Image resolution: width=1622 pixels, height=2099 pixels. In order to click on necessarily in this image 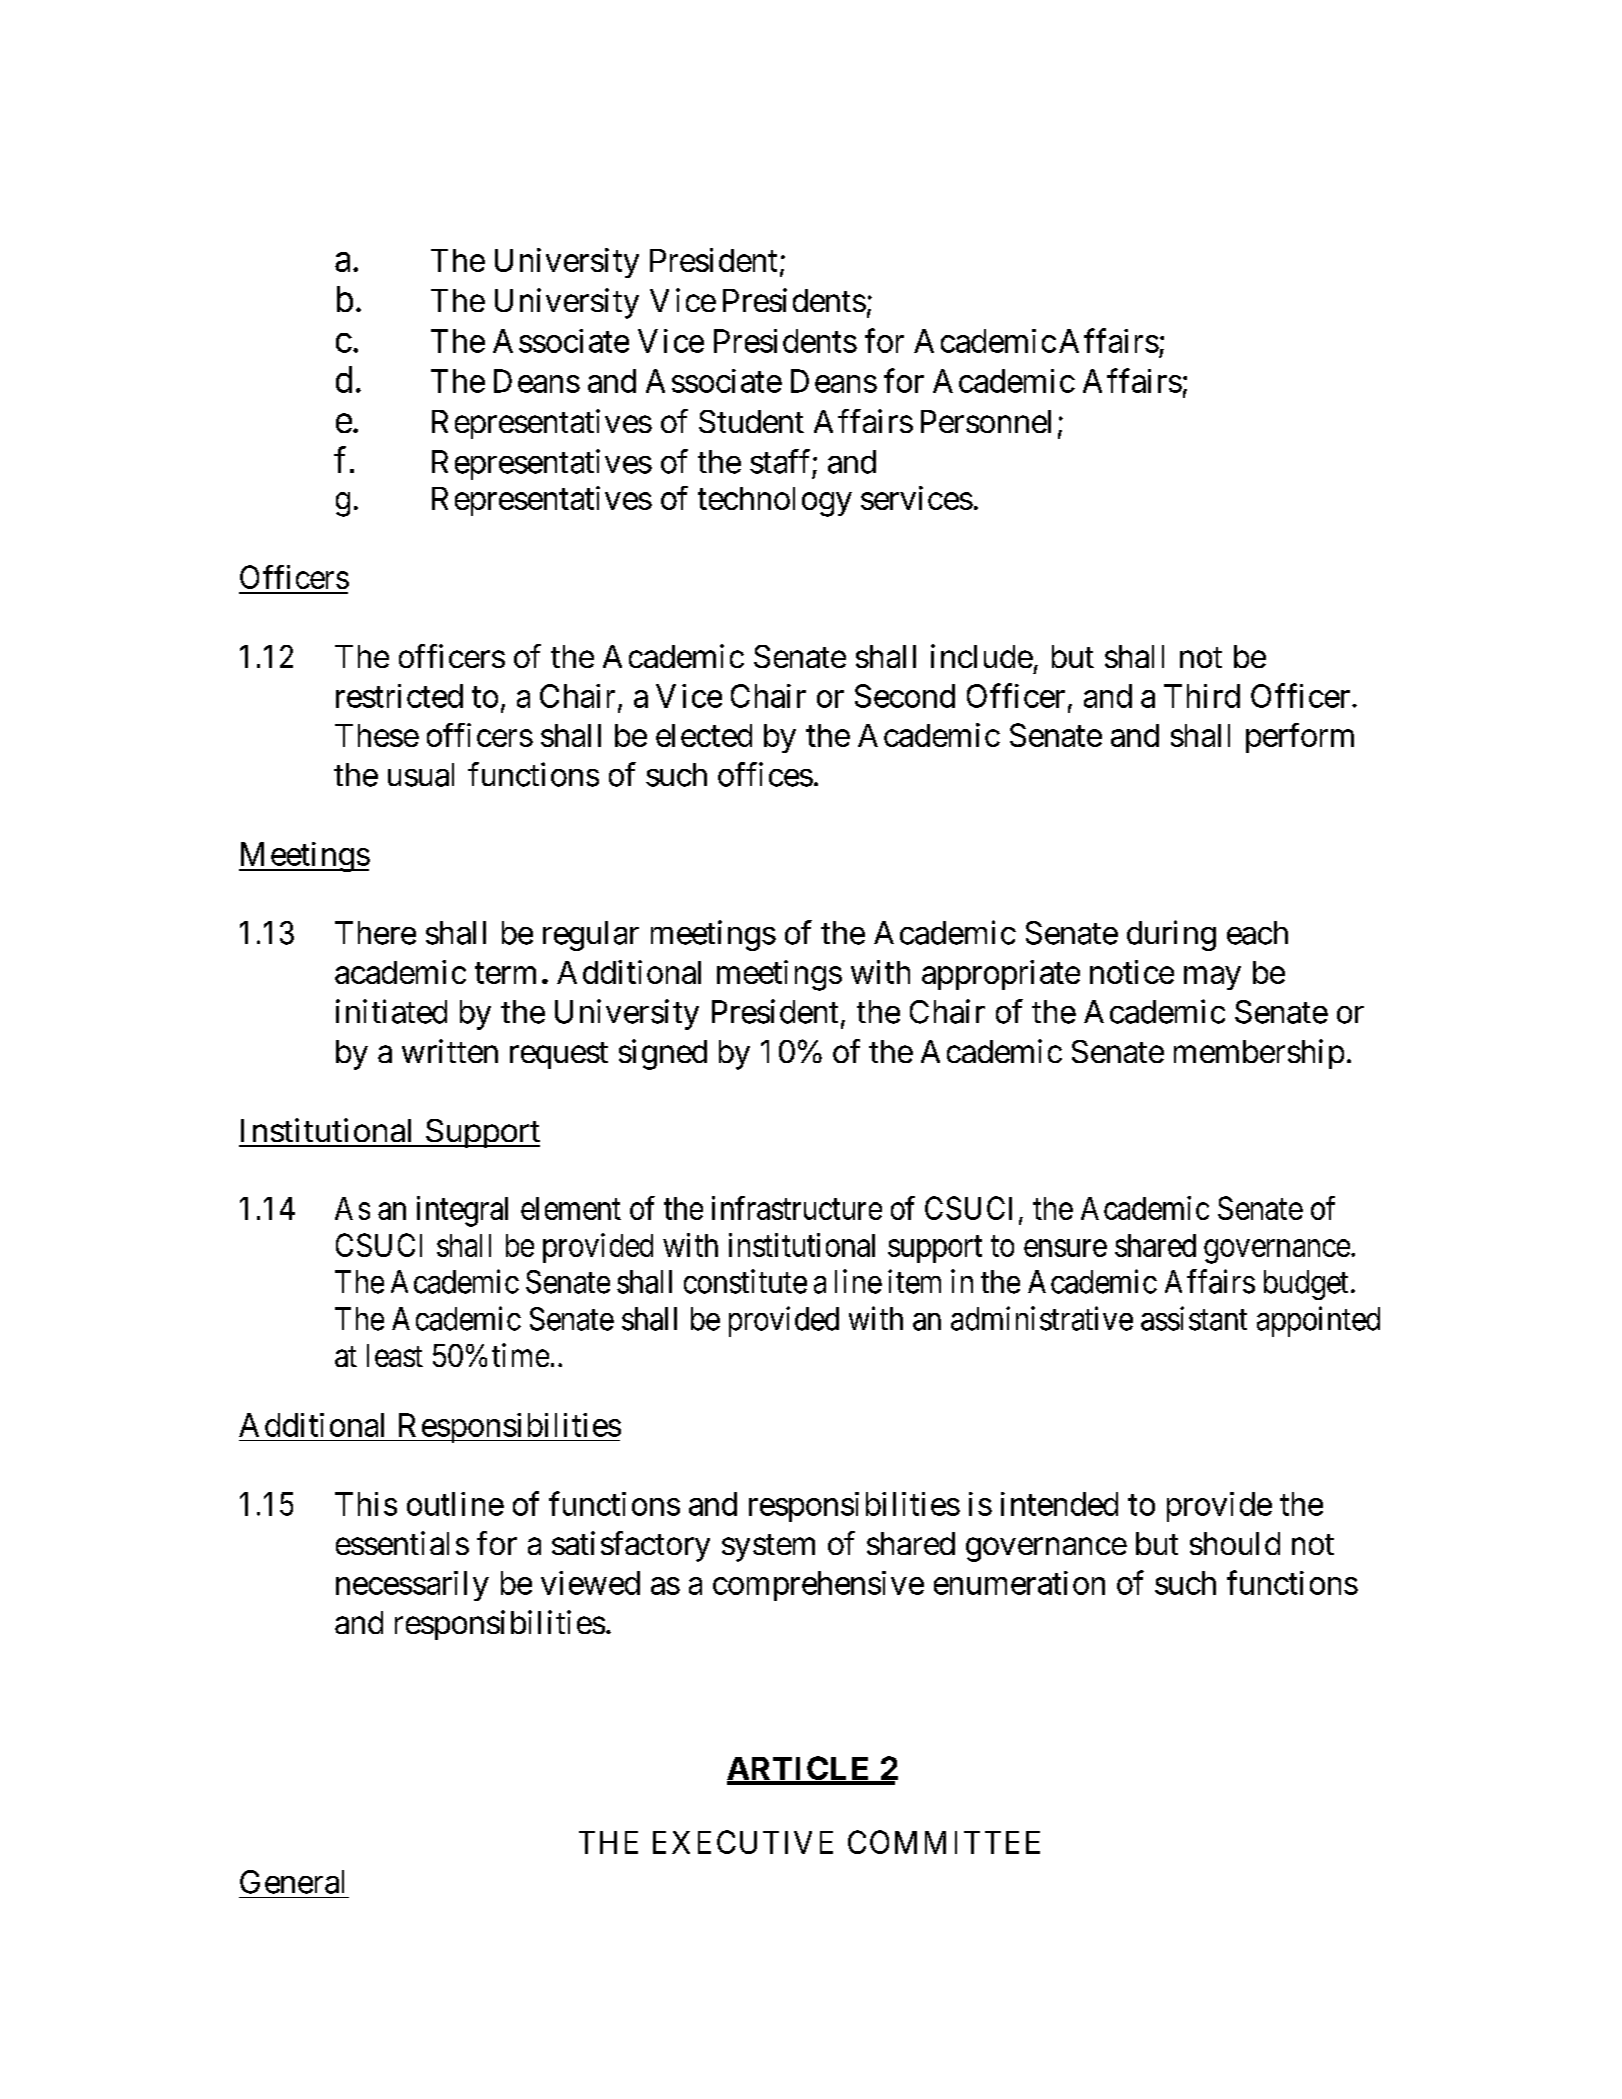, I will do `click(412, 1586)`.
